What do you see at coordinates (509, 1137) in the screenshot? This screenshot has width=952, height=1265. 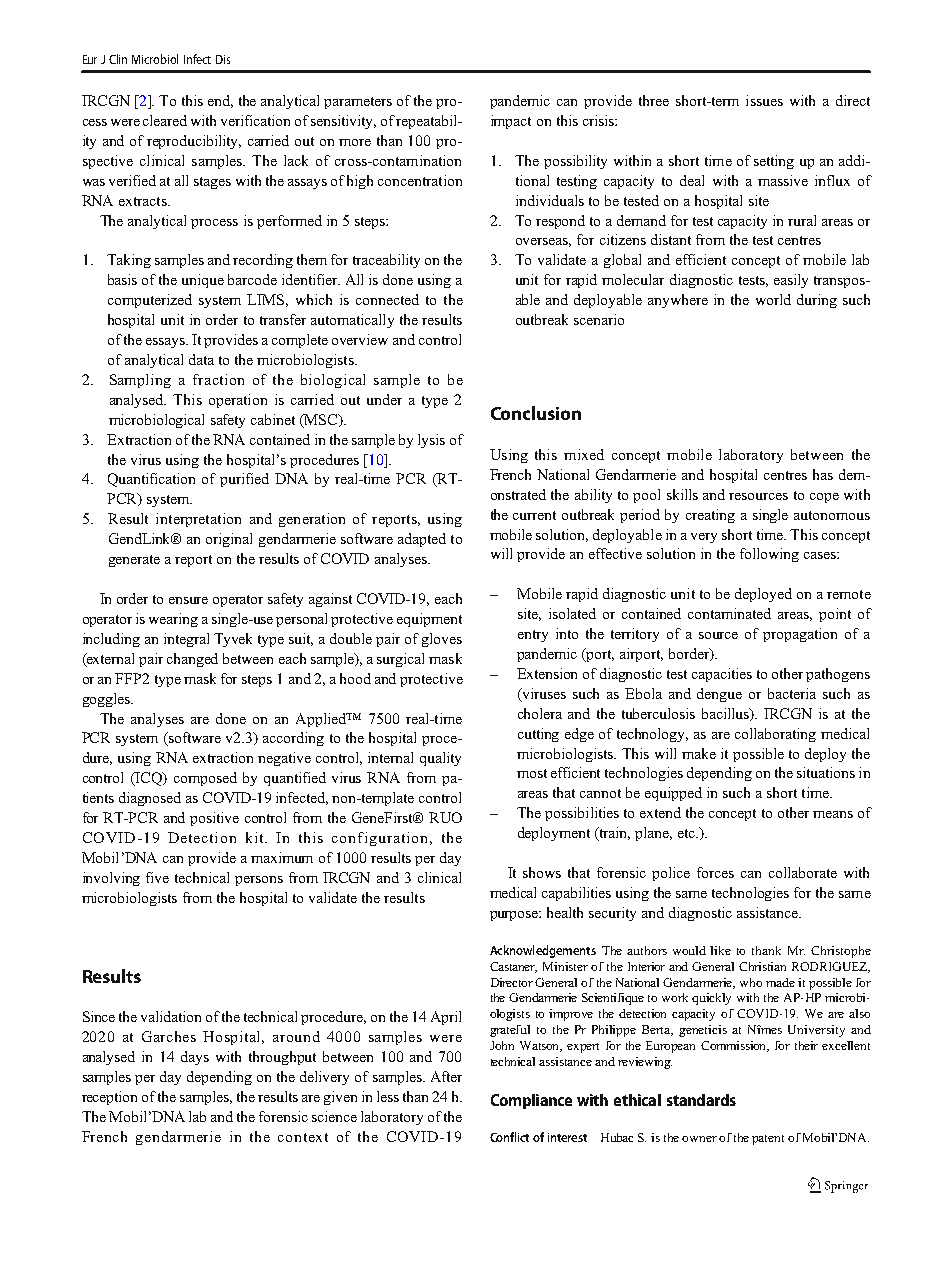 I see `Conflict` at bounding box center [509, 1137].
